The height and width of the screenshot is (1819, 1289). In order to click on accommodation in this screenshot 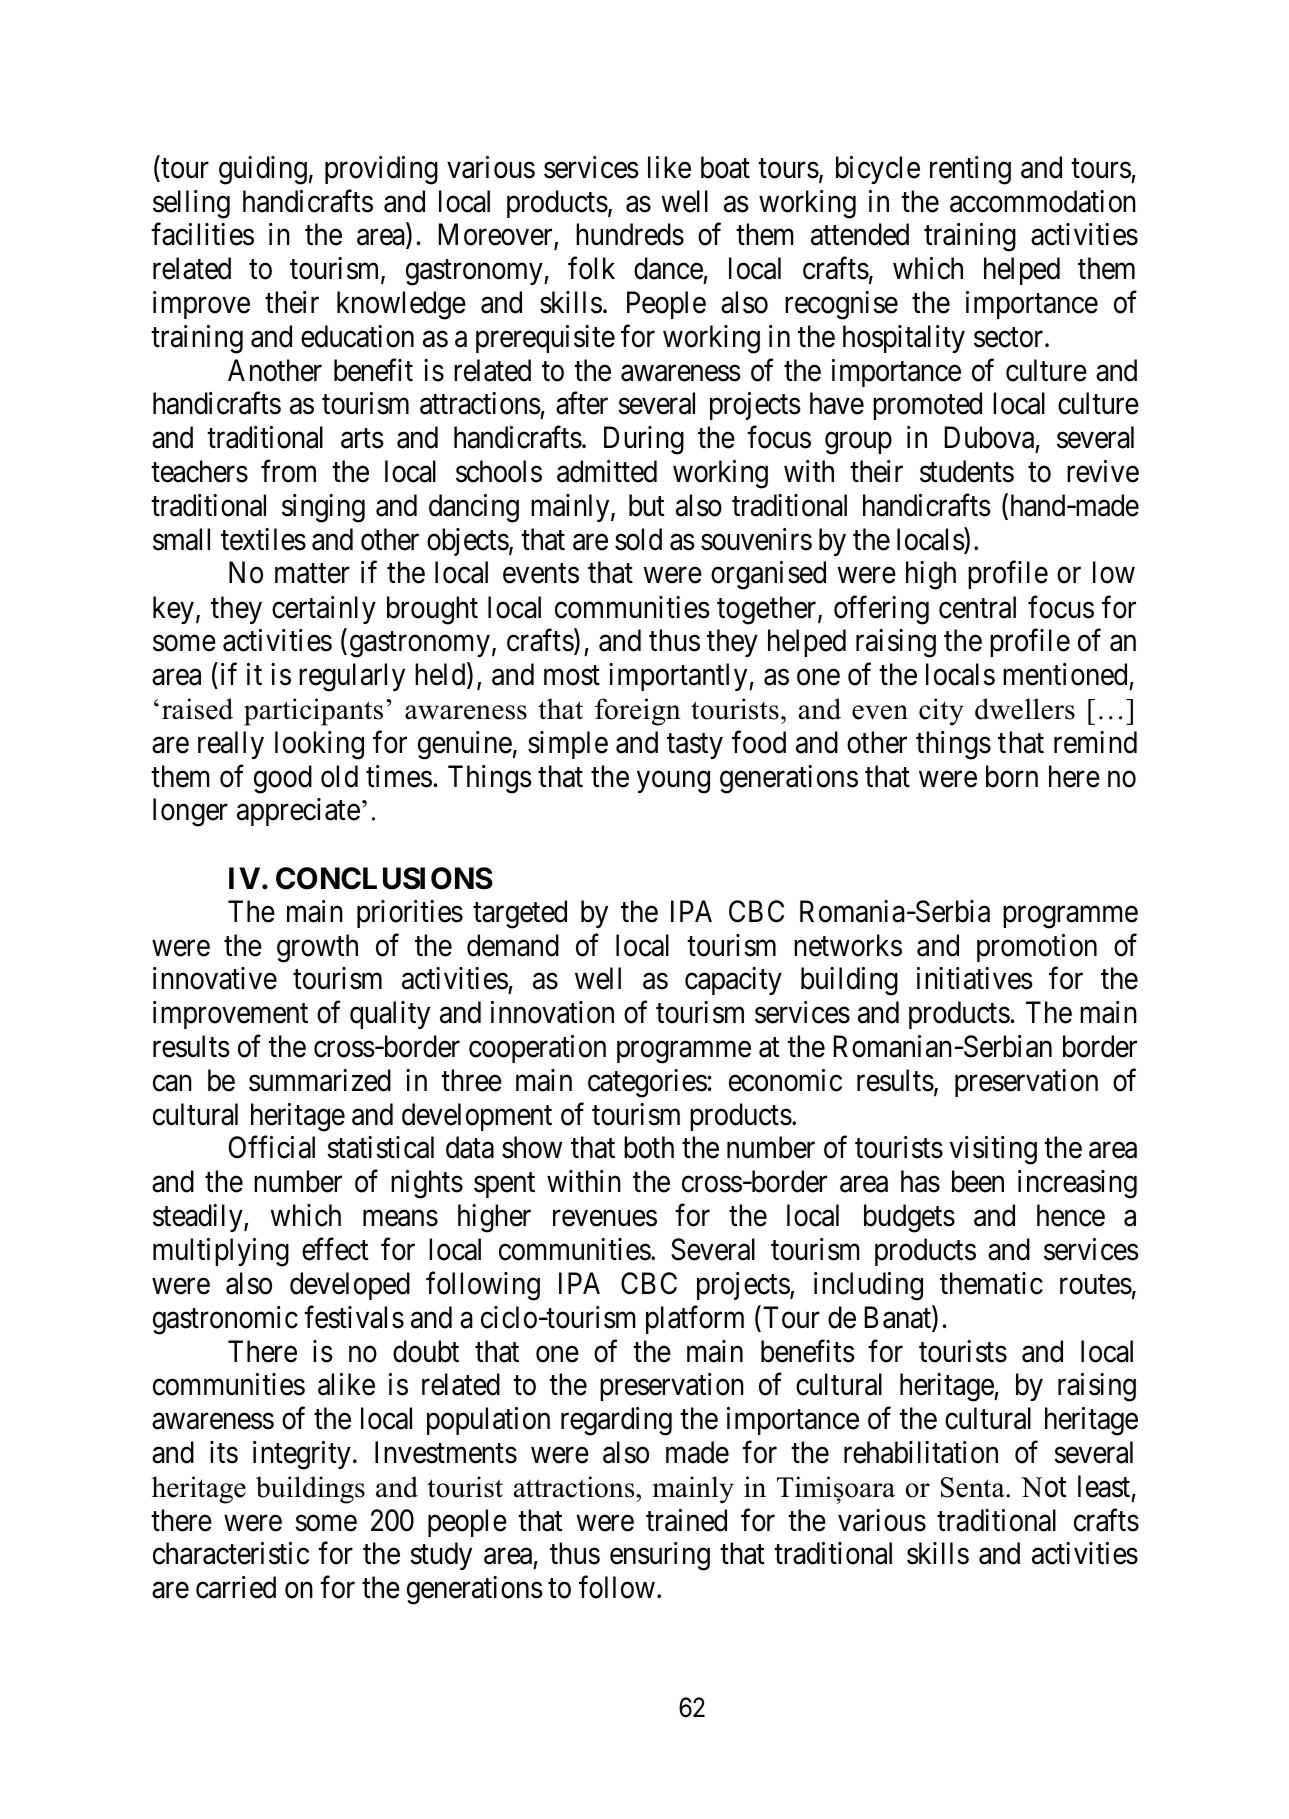, I will do `click(1043, 201)`.
